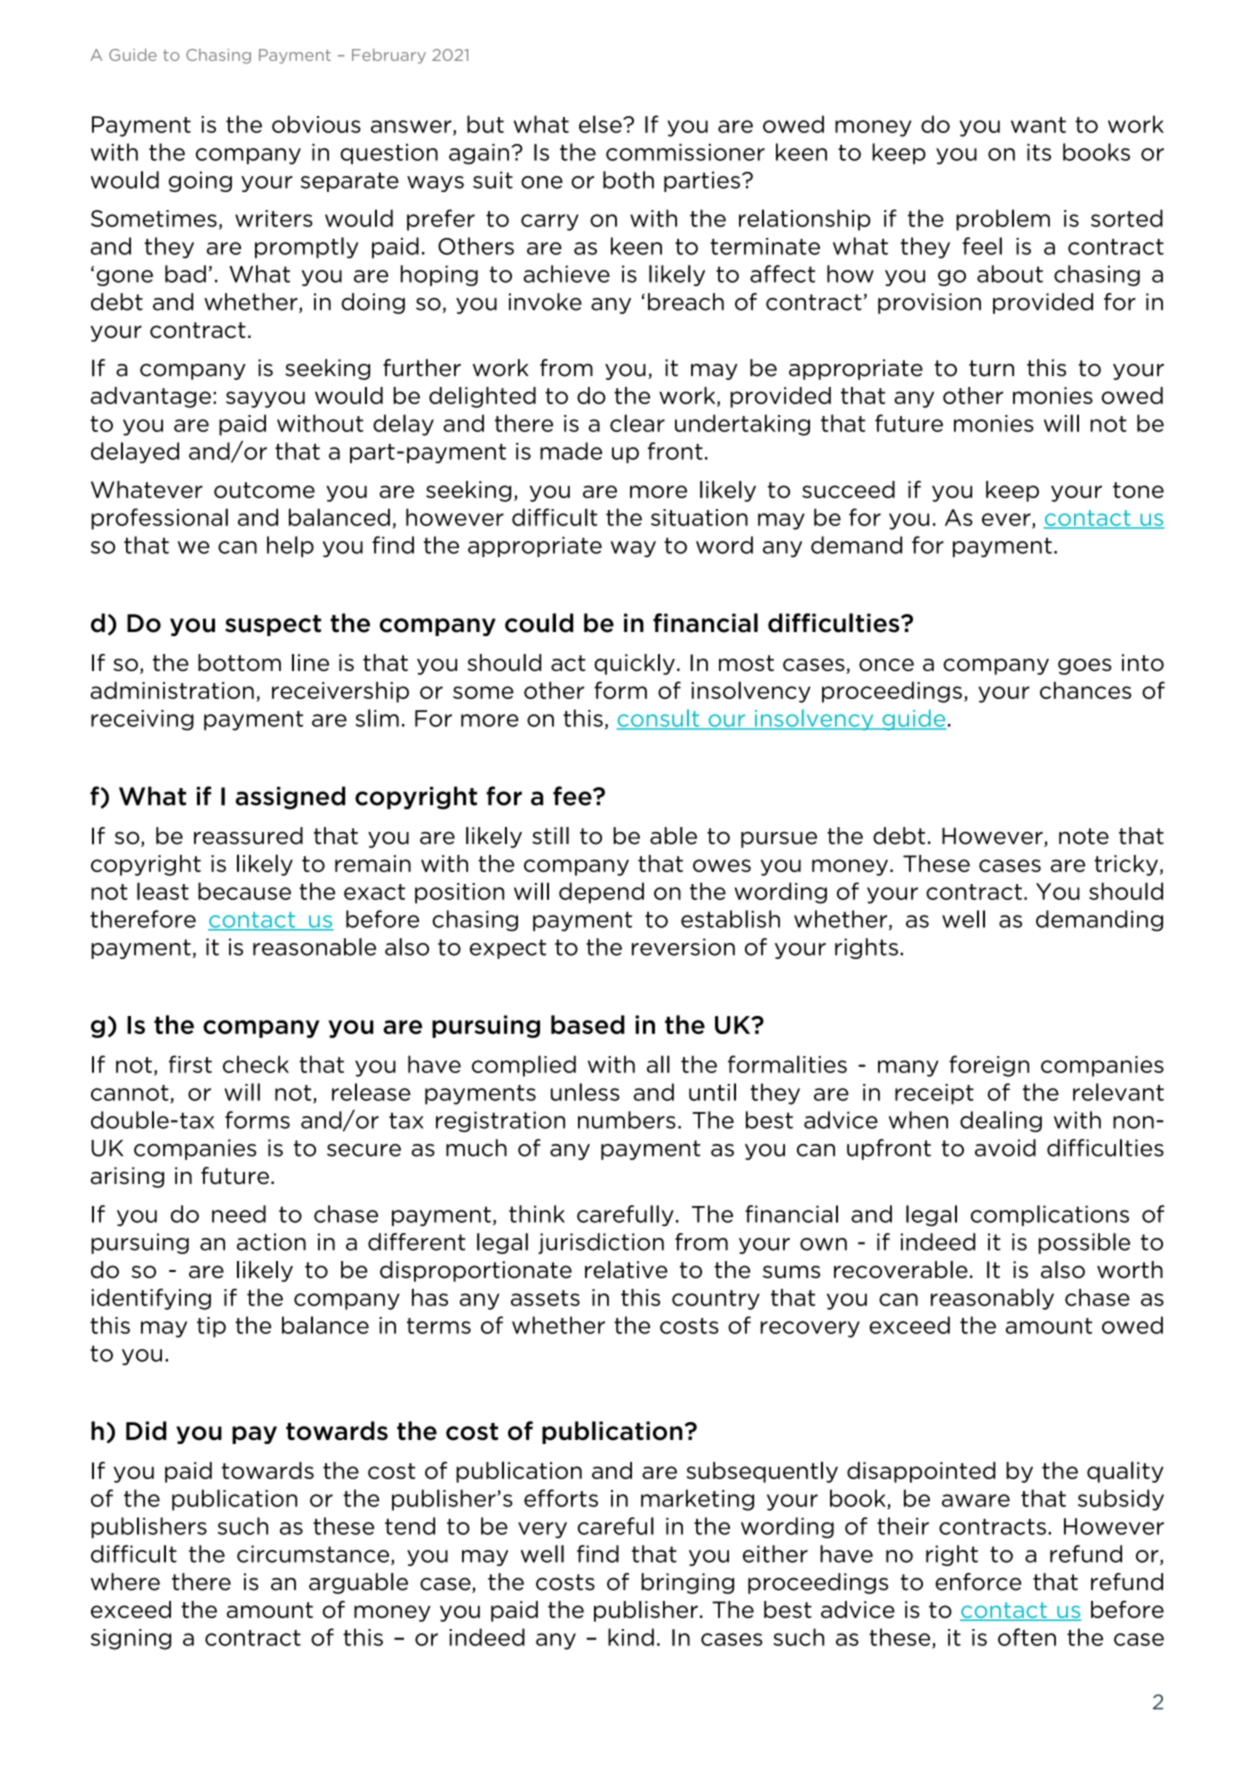  What do you see at coordinates (316, 124) in the screenshot?
I see `obvious` at bounding box center [316, 124].
